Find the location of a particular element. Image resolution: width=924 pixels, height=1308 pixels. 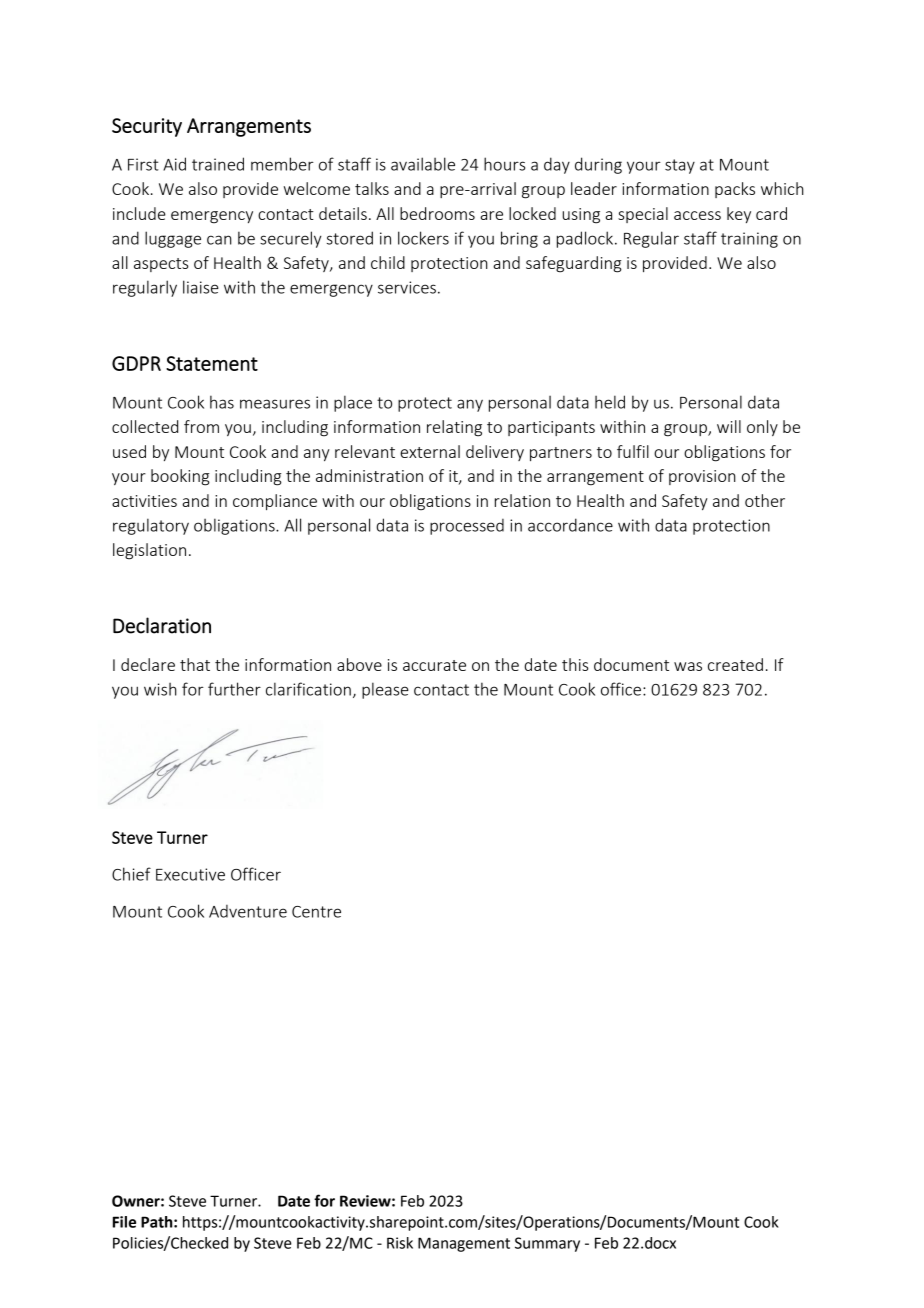

accurate is located at coordinates (434, 665).
